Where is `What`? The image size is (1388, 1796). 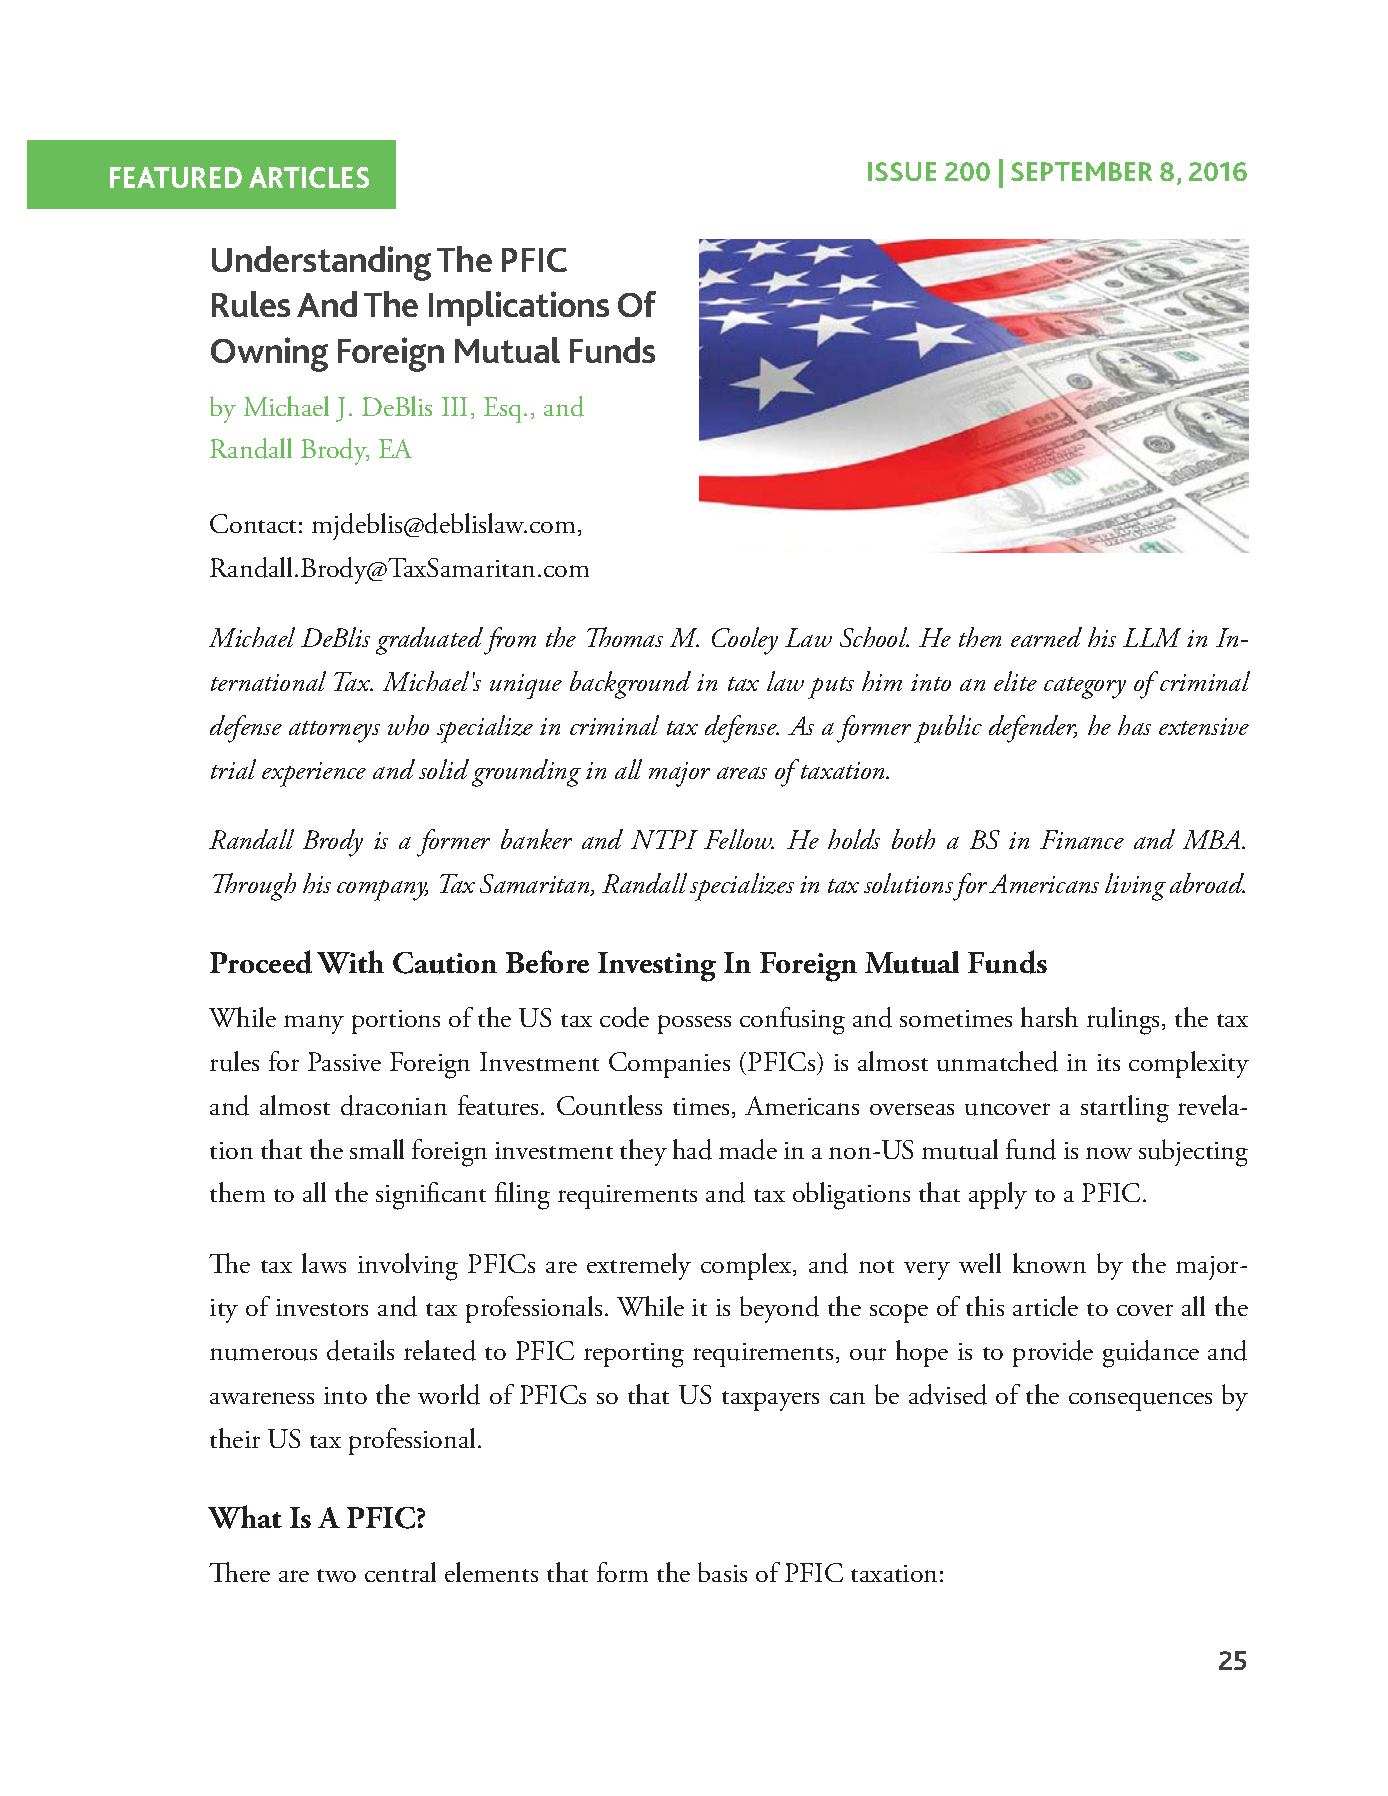 What is located at coordinates (245, 1517).
